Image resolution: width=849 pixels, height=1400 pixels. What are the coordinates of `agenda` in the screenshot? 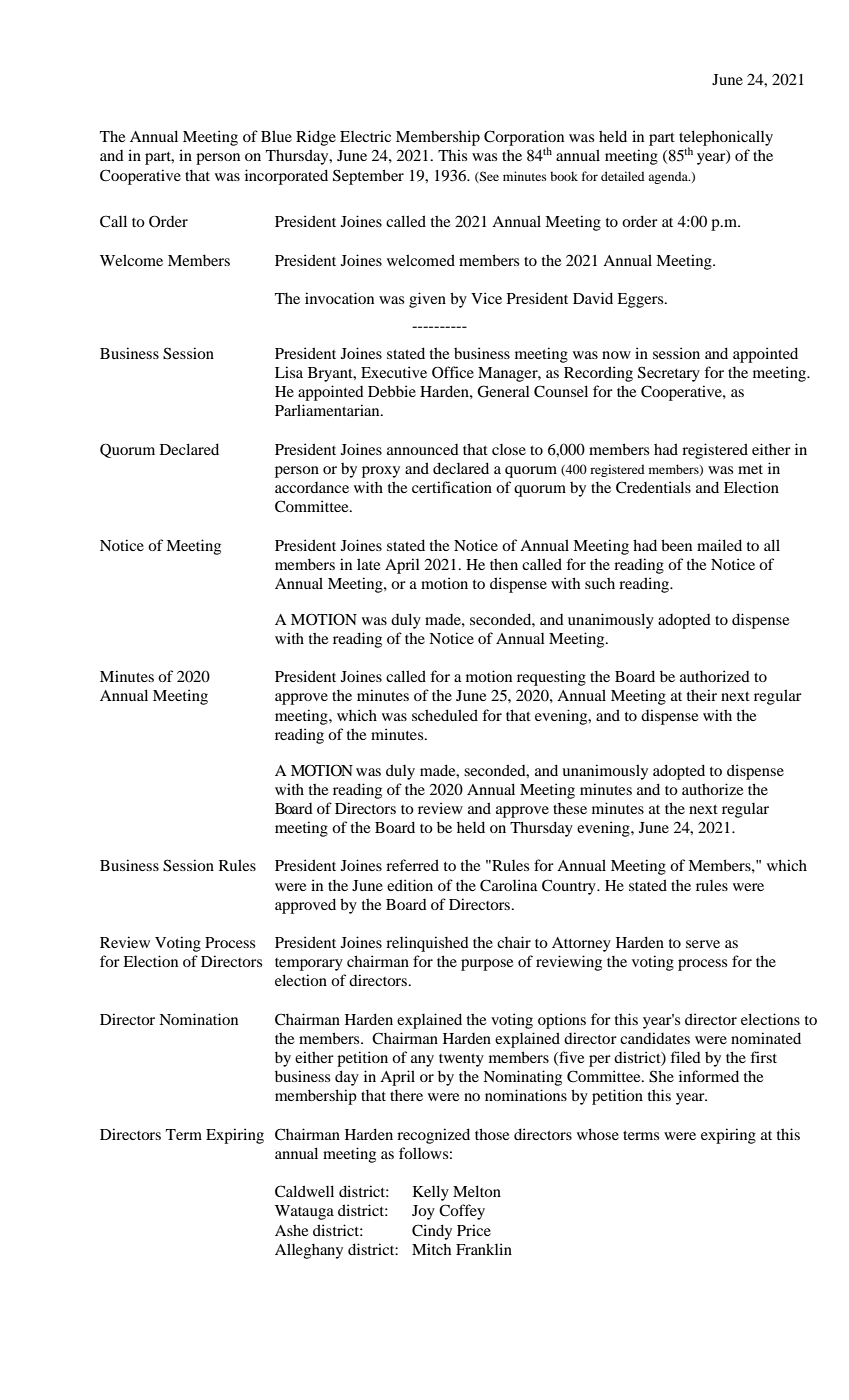 It's located at (669, 177).
